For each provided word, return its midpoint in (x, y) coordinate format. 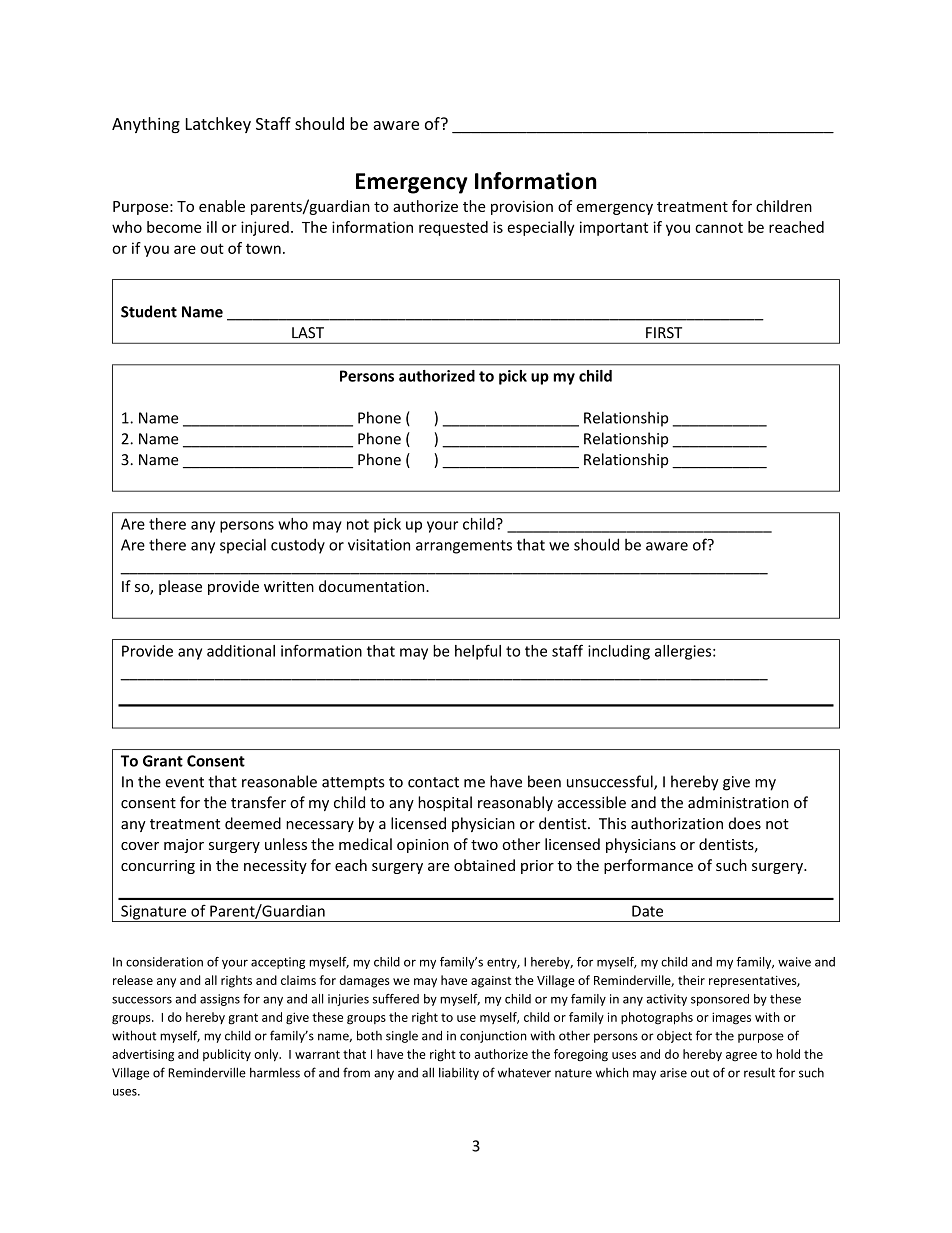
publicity (227, 1055)
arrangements (464, 547)
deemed (253, 823)
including (619, 652)
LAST (308, 333)
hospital (445, 803)
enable (222, 206)
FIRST (664, 333)
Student (149, 311)
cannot (719, 228)
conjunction (493, 1037)
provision (522, 207)
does (745, 823)
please (180, 587)
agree (741, 1057)
